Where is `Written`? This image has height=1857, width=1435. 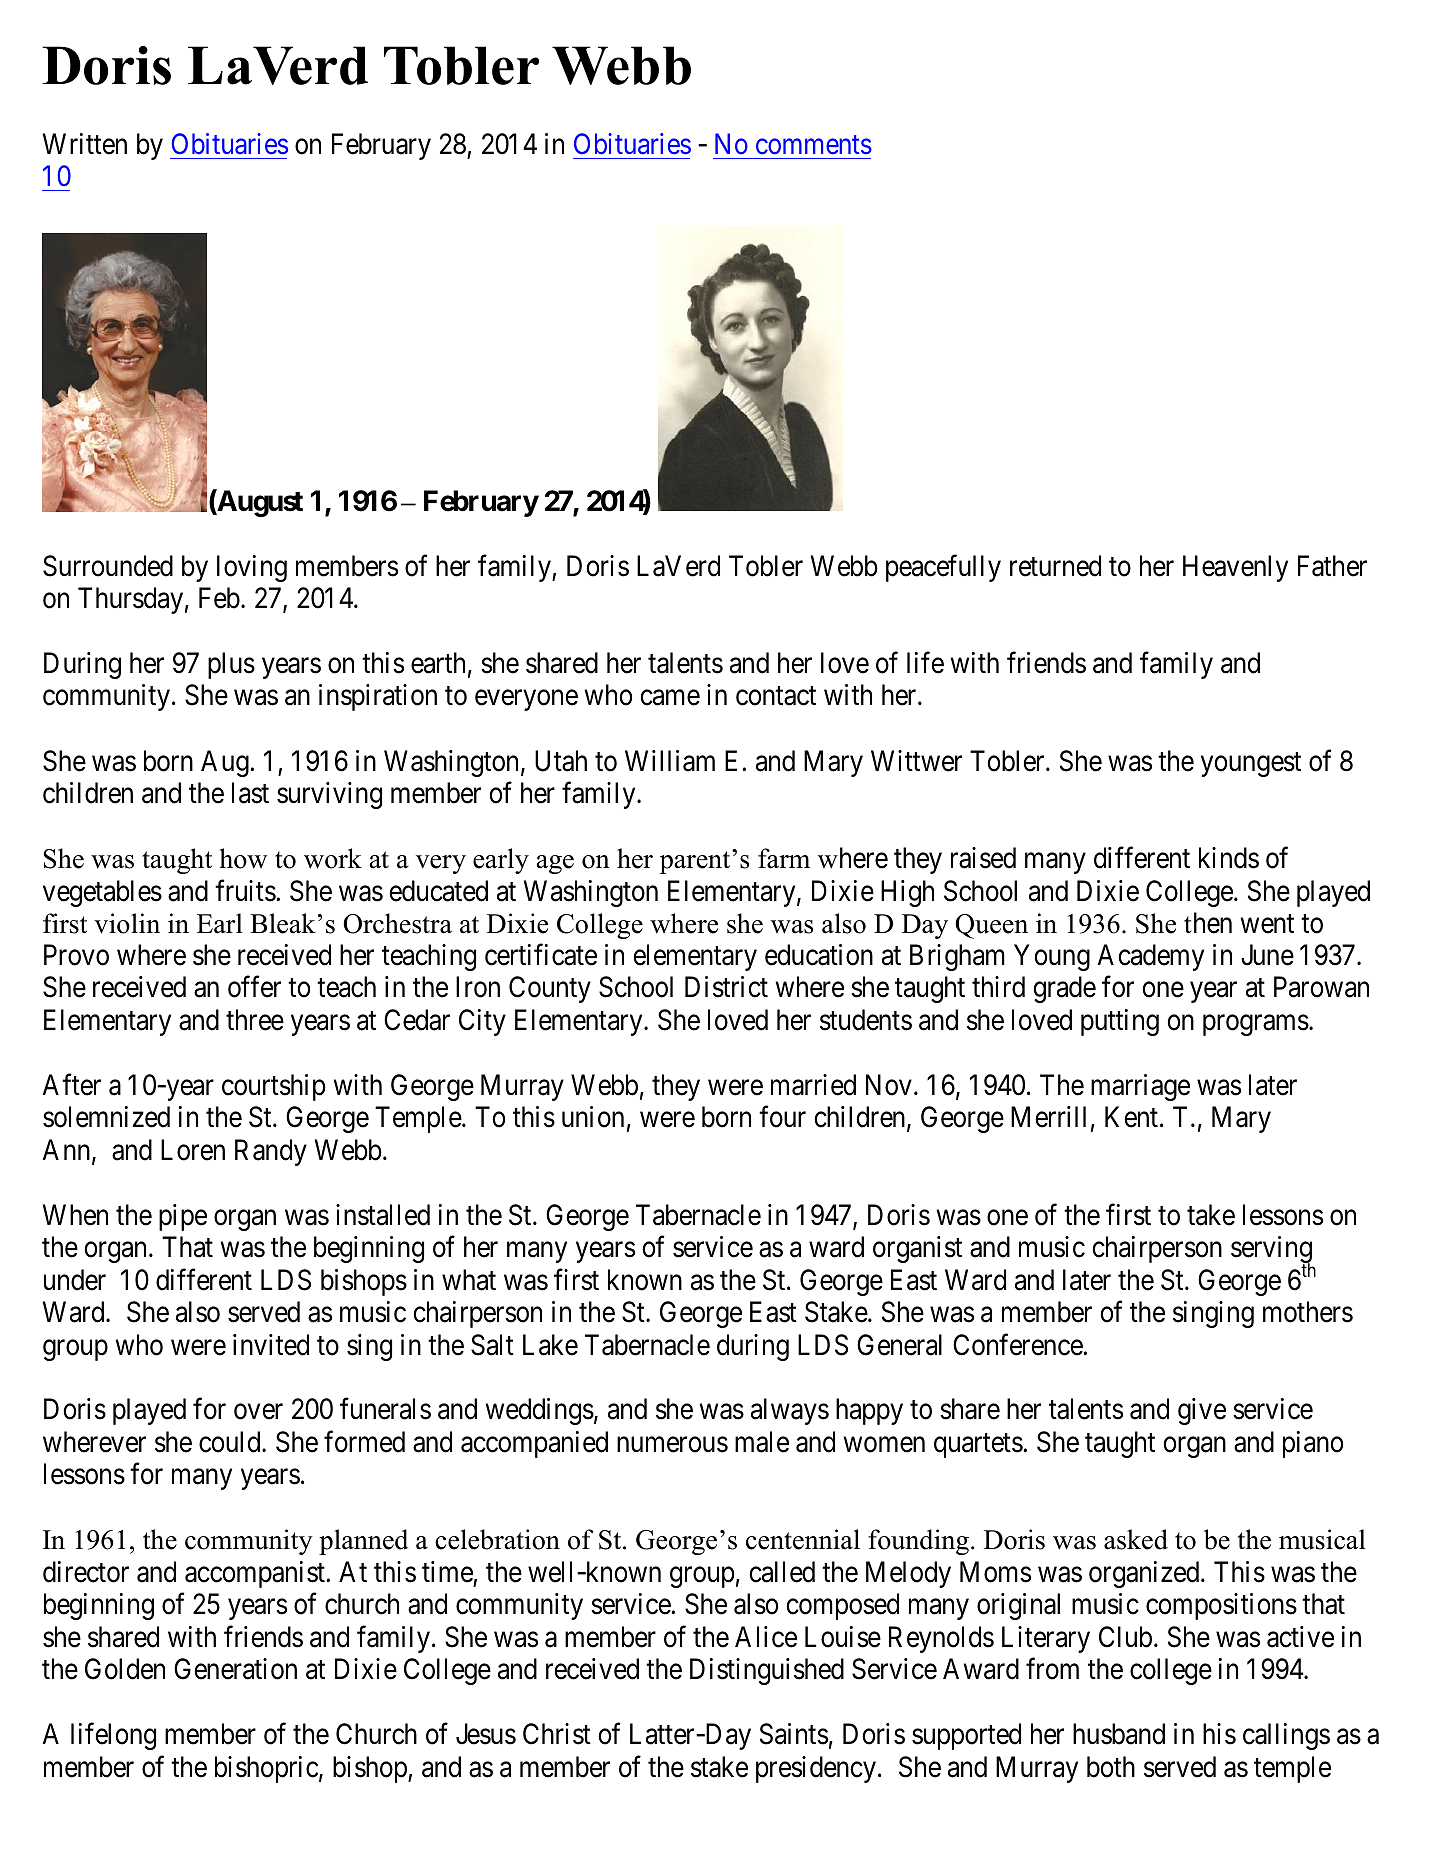
Written is located at coordinates (85, 144).
